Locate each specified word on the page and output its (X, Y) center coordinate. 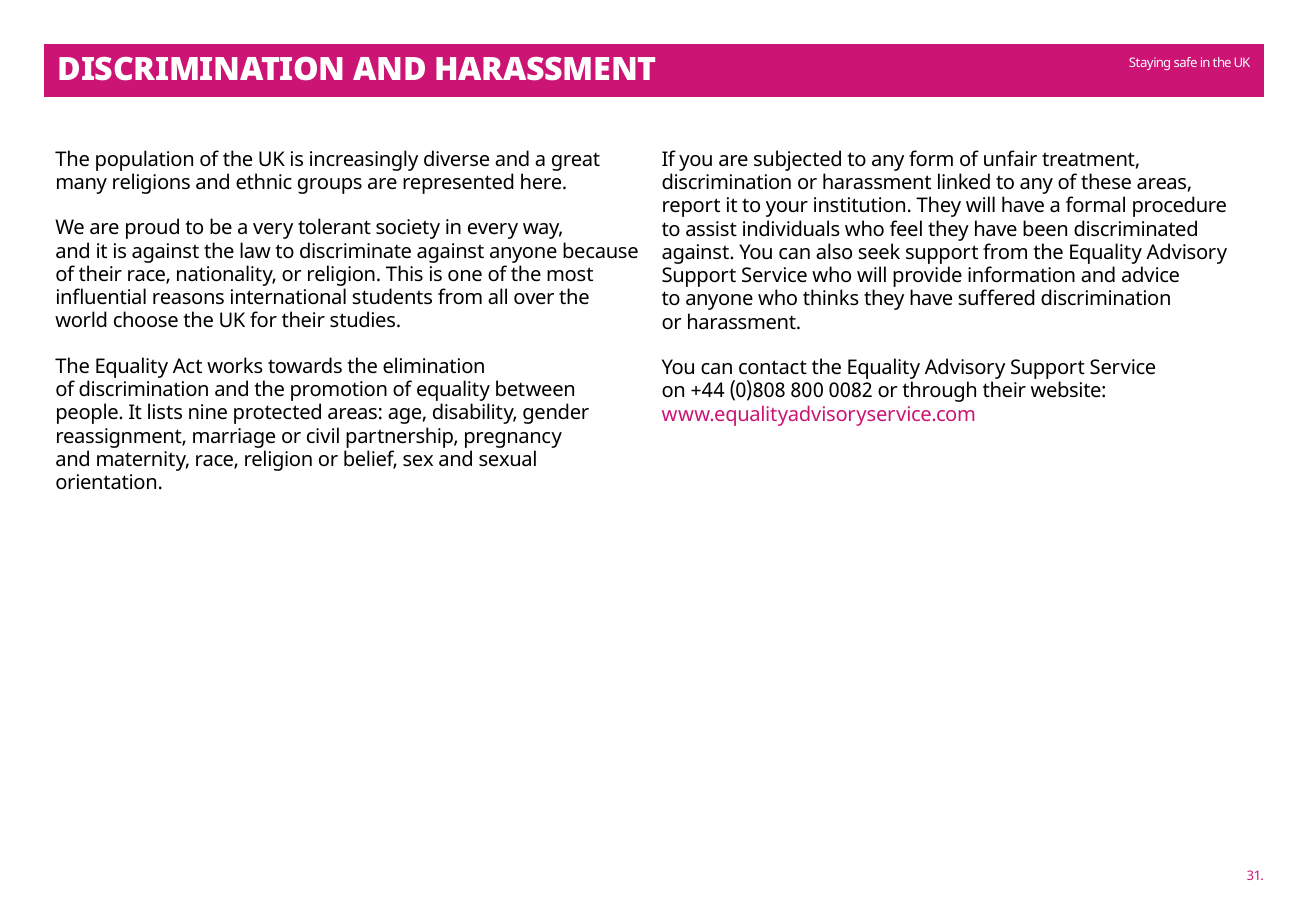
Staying (1149, 63)
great (576, 161)
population (144, 160)
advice (1150, 274)
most (570, 274)
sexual (507, 458)
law (255, 250)
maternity (143, 461)
